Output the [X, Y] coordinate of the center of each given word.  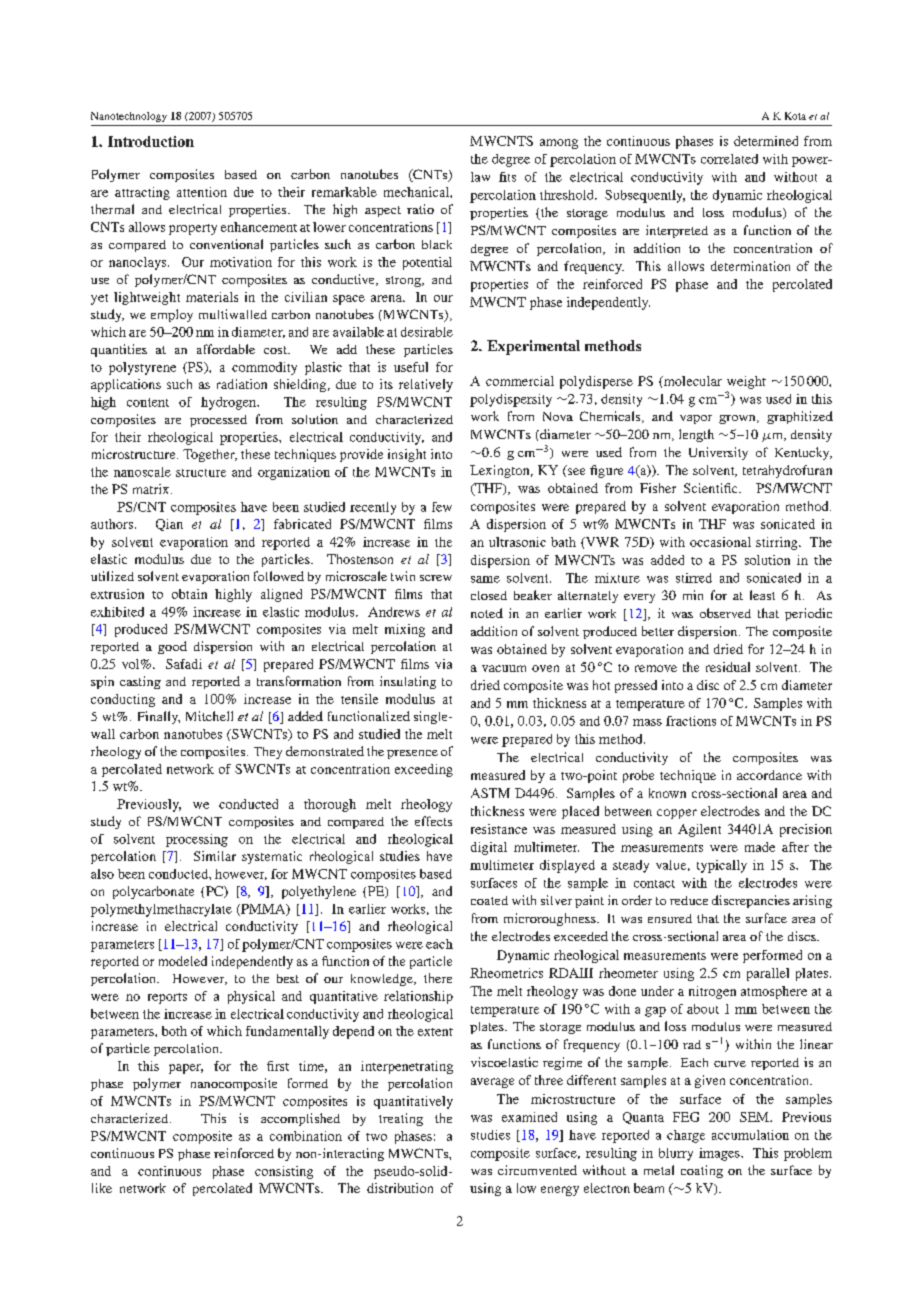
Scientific [712, 488]
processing [197, 840]
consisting [284, 1172]
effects [433, 821]
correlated [729, 159]
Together [210, 455]
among [559, 144]
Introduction [151, 141]
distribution [400, 1188]
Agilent [699, 830]
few [442, 507]
